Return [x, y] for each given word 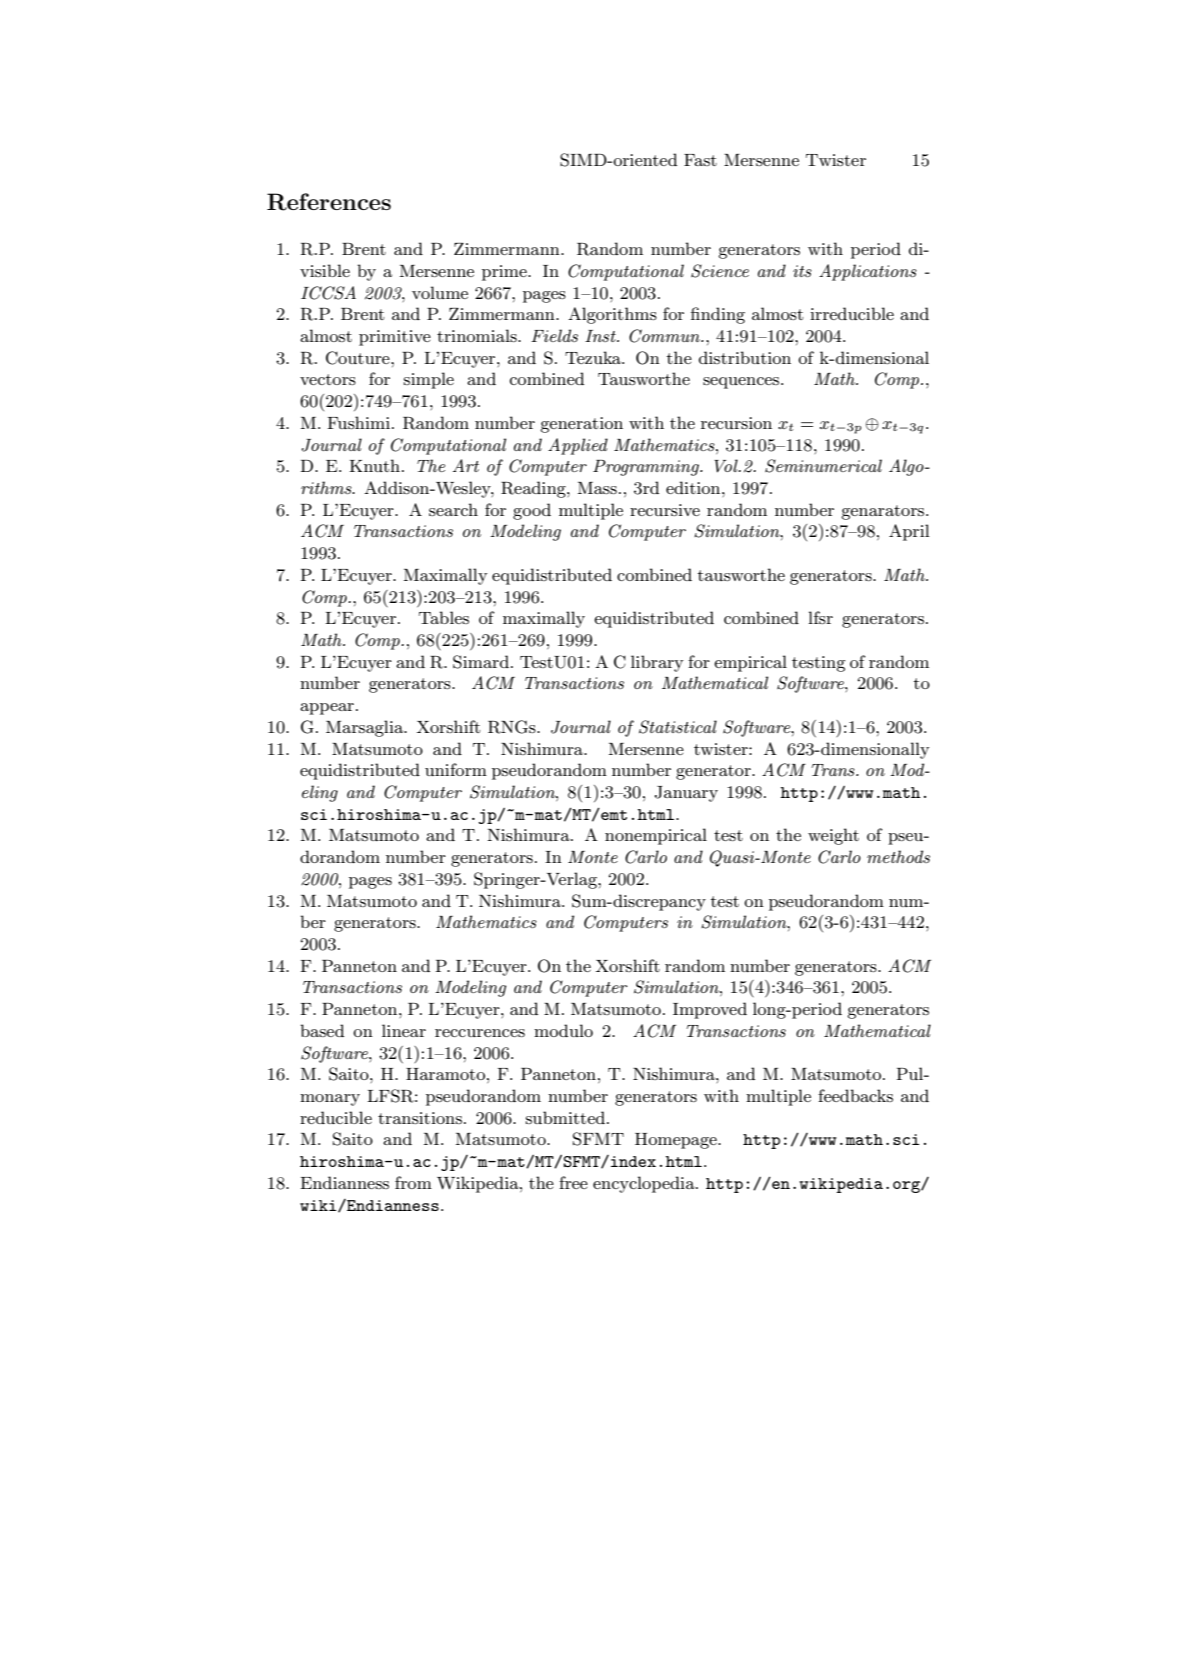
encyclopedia [645, 1184]
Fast [700, 160]
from [413, 1182]
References [329, 202]
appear [327, 709]
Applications [868, 272]
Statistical [678, 727]
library [657, 663]
